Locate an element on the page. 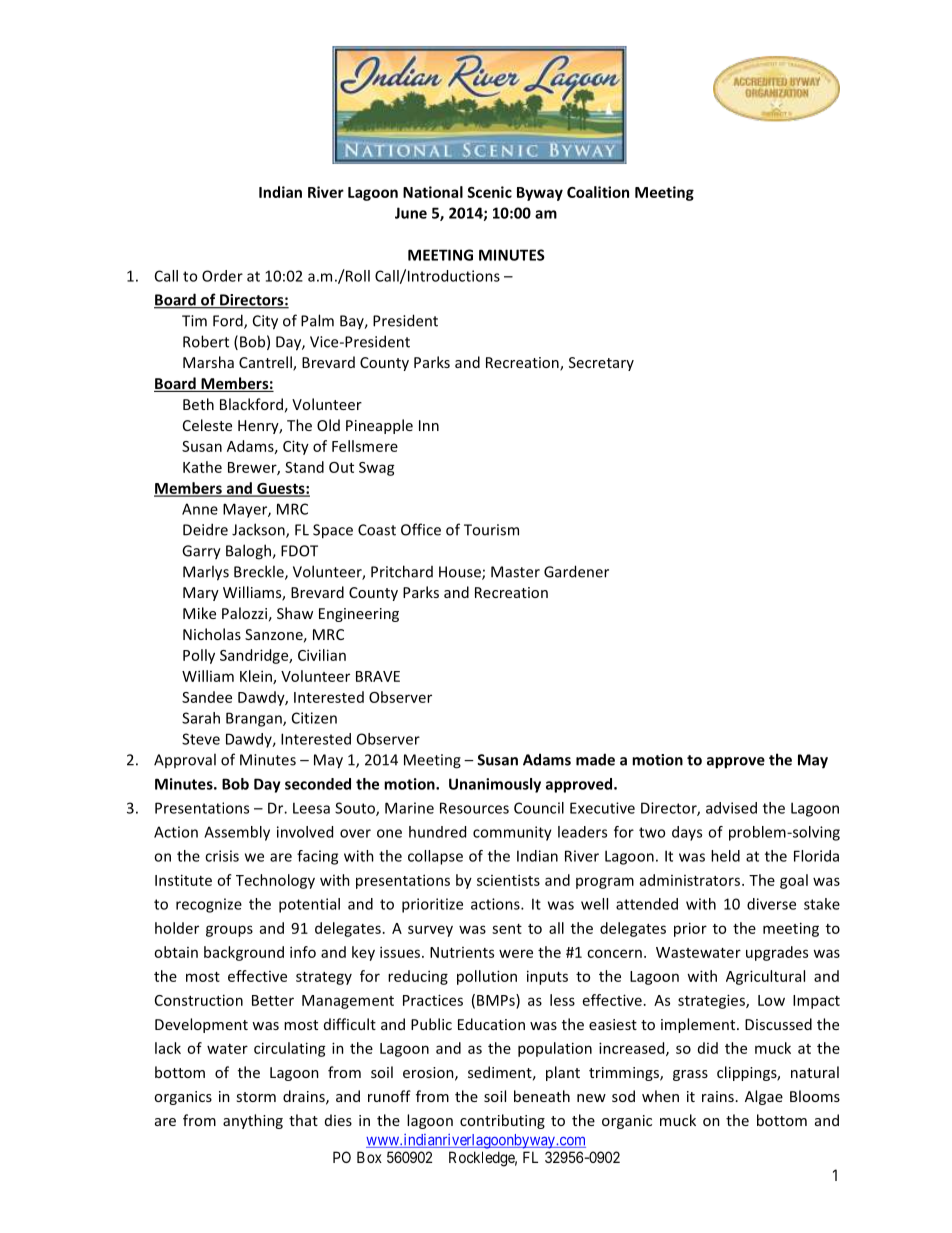 The width and height of the page is (952, 1233). Klein is located at coordinates (257, 677).
